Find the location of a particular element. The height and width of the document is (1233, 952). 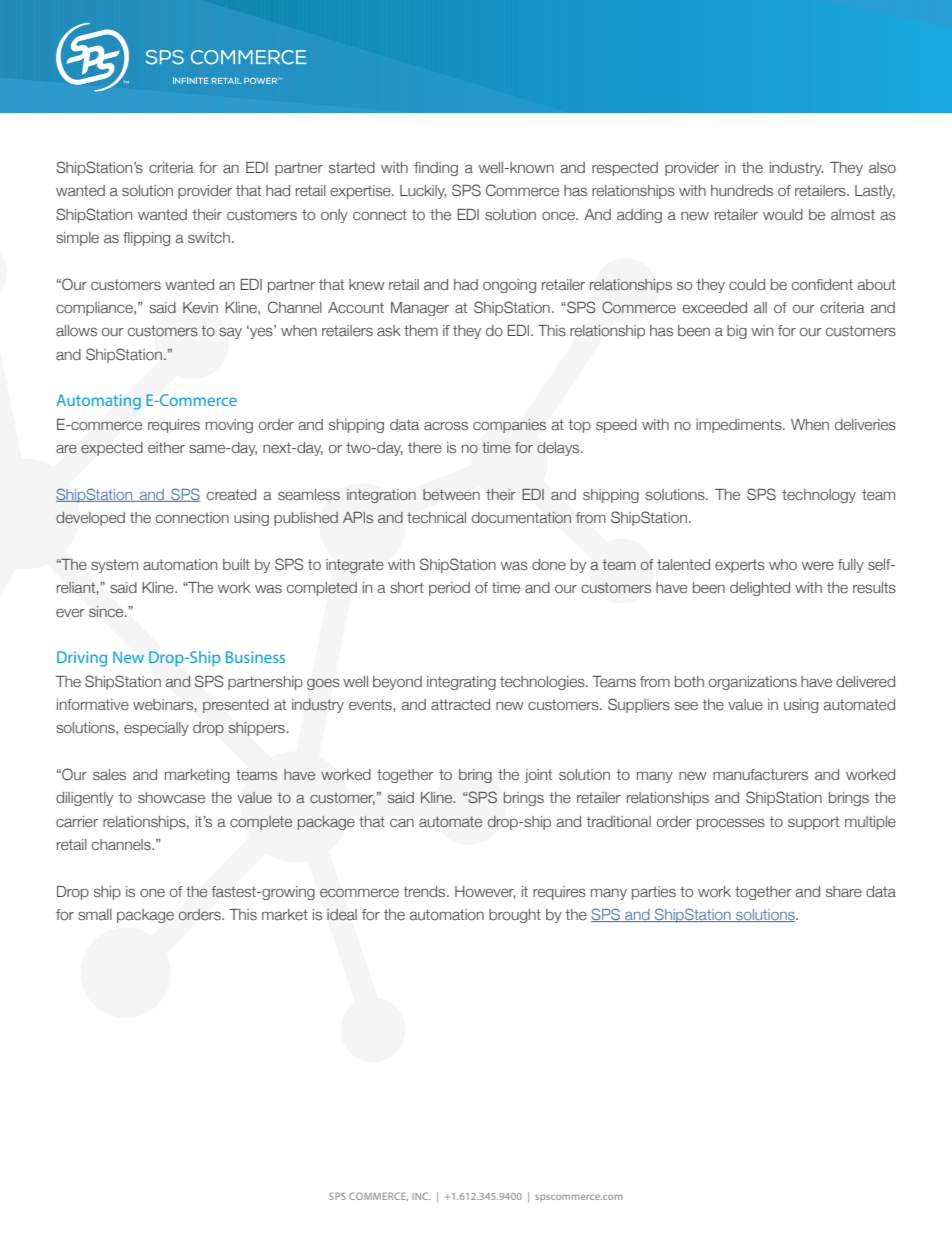

small is located at coordinates (95, 914).
